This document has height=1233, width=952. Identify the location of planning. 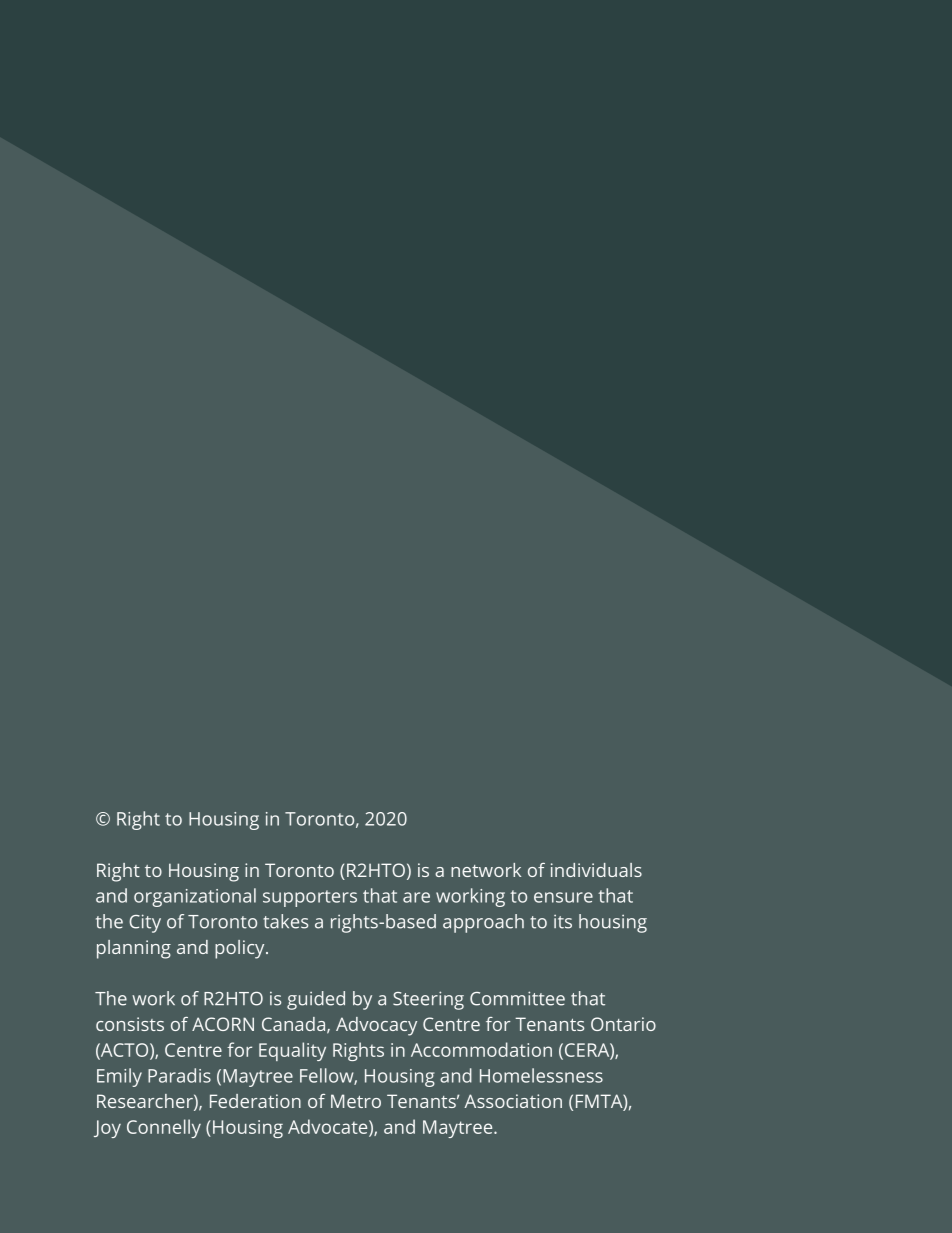
(134, 949).
